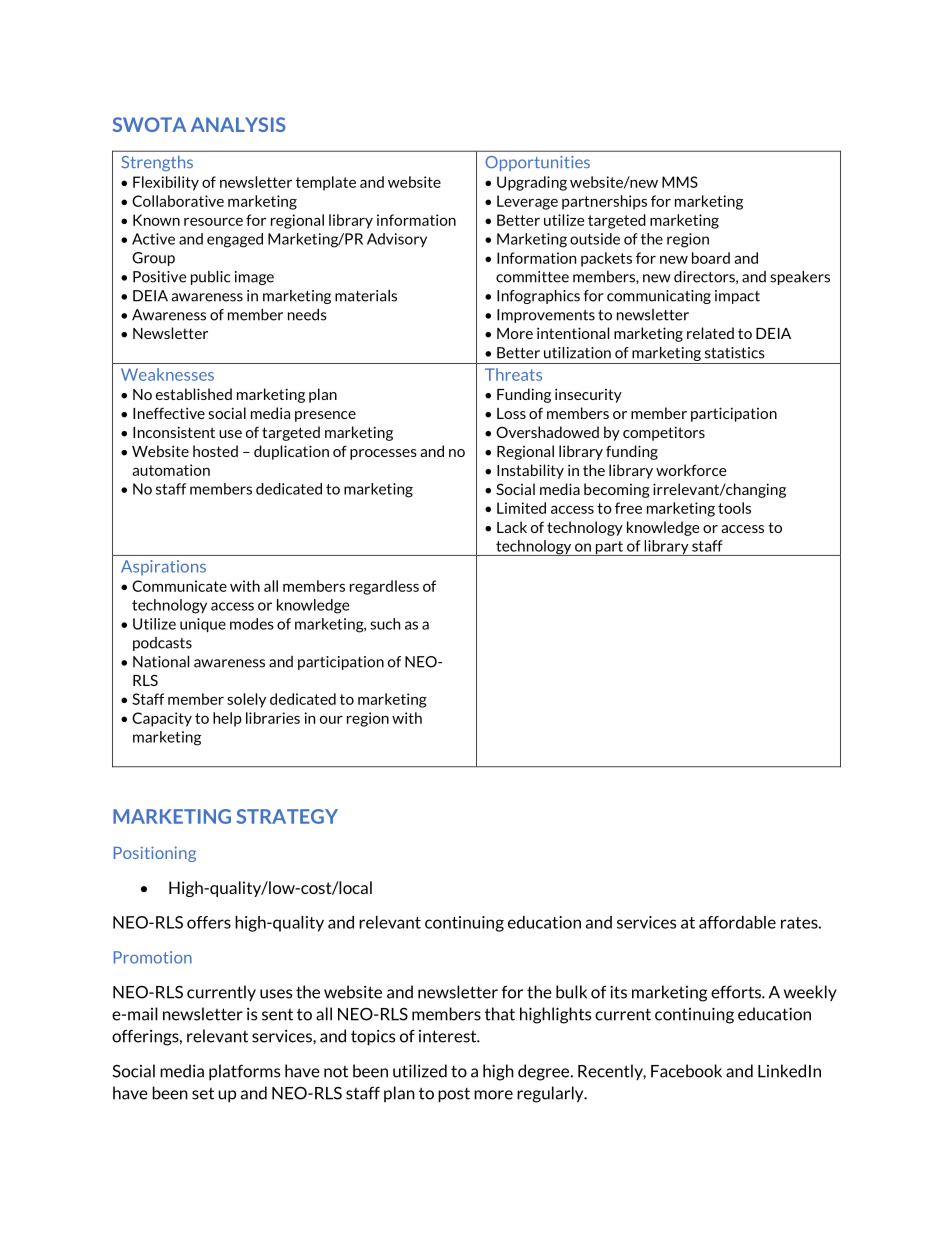  I want to click on MMS, so click(680, 182).
